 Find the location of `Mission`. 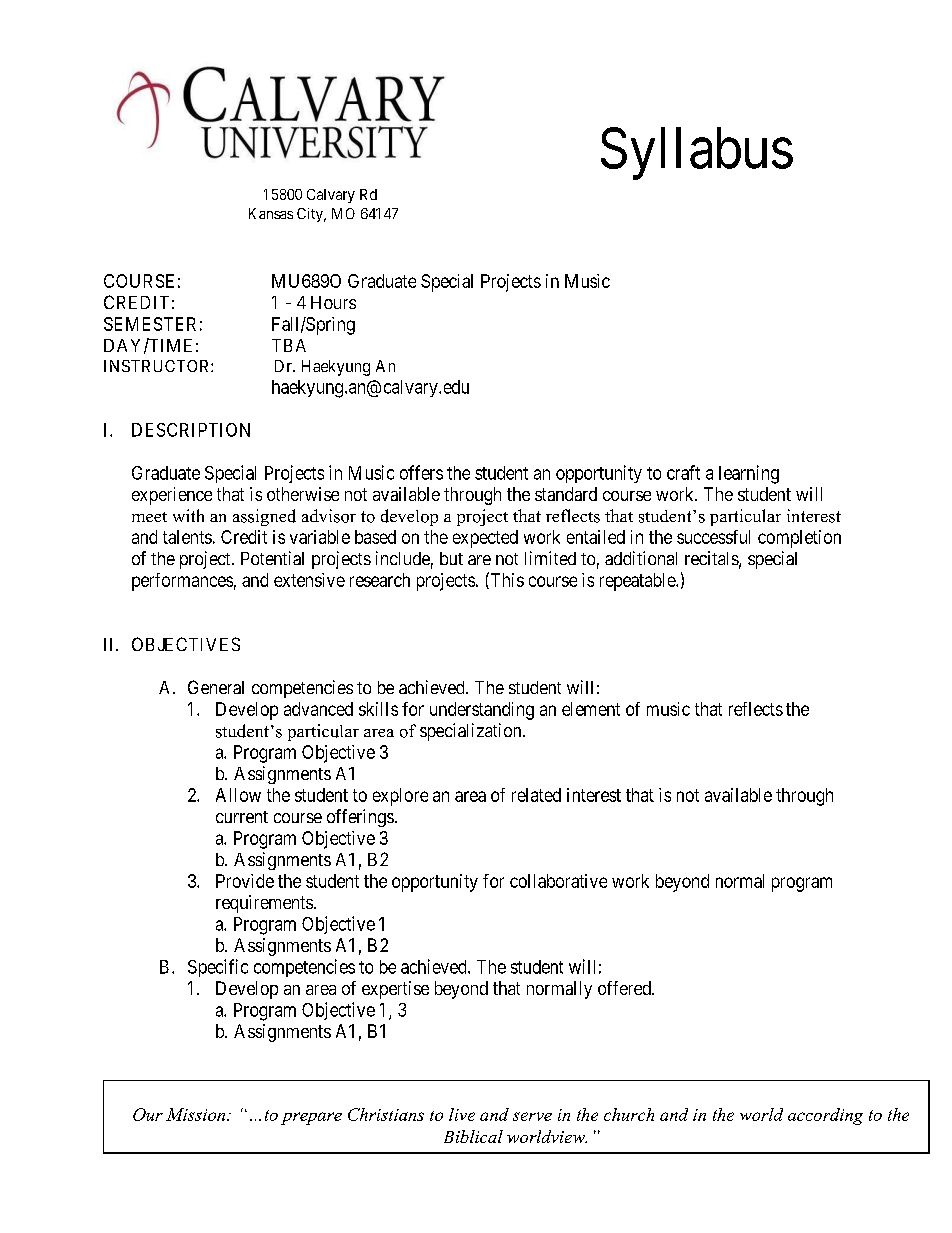

Mission is located at coordinates (197, 1114).
